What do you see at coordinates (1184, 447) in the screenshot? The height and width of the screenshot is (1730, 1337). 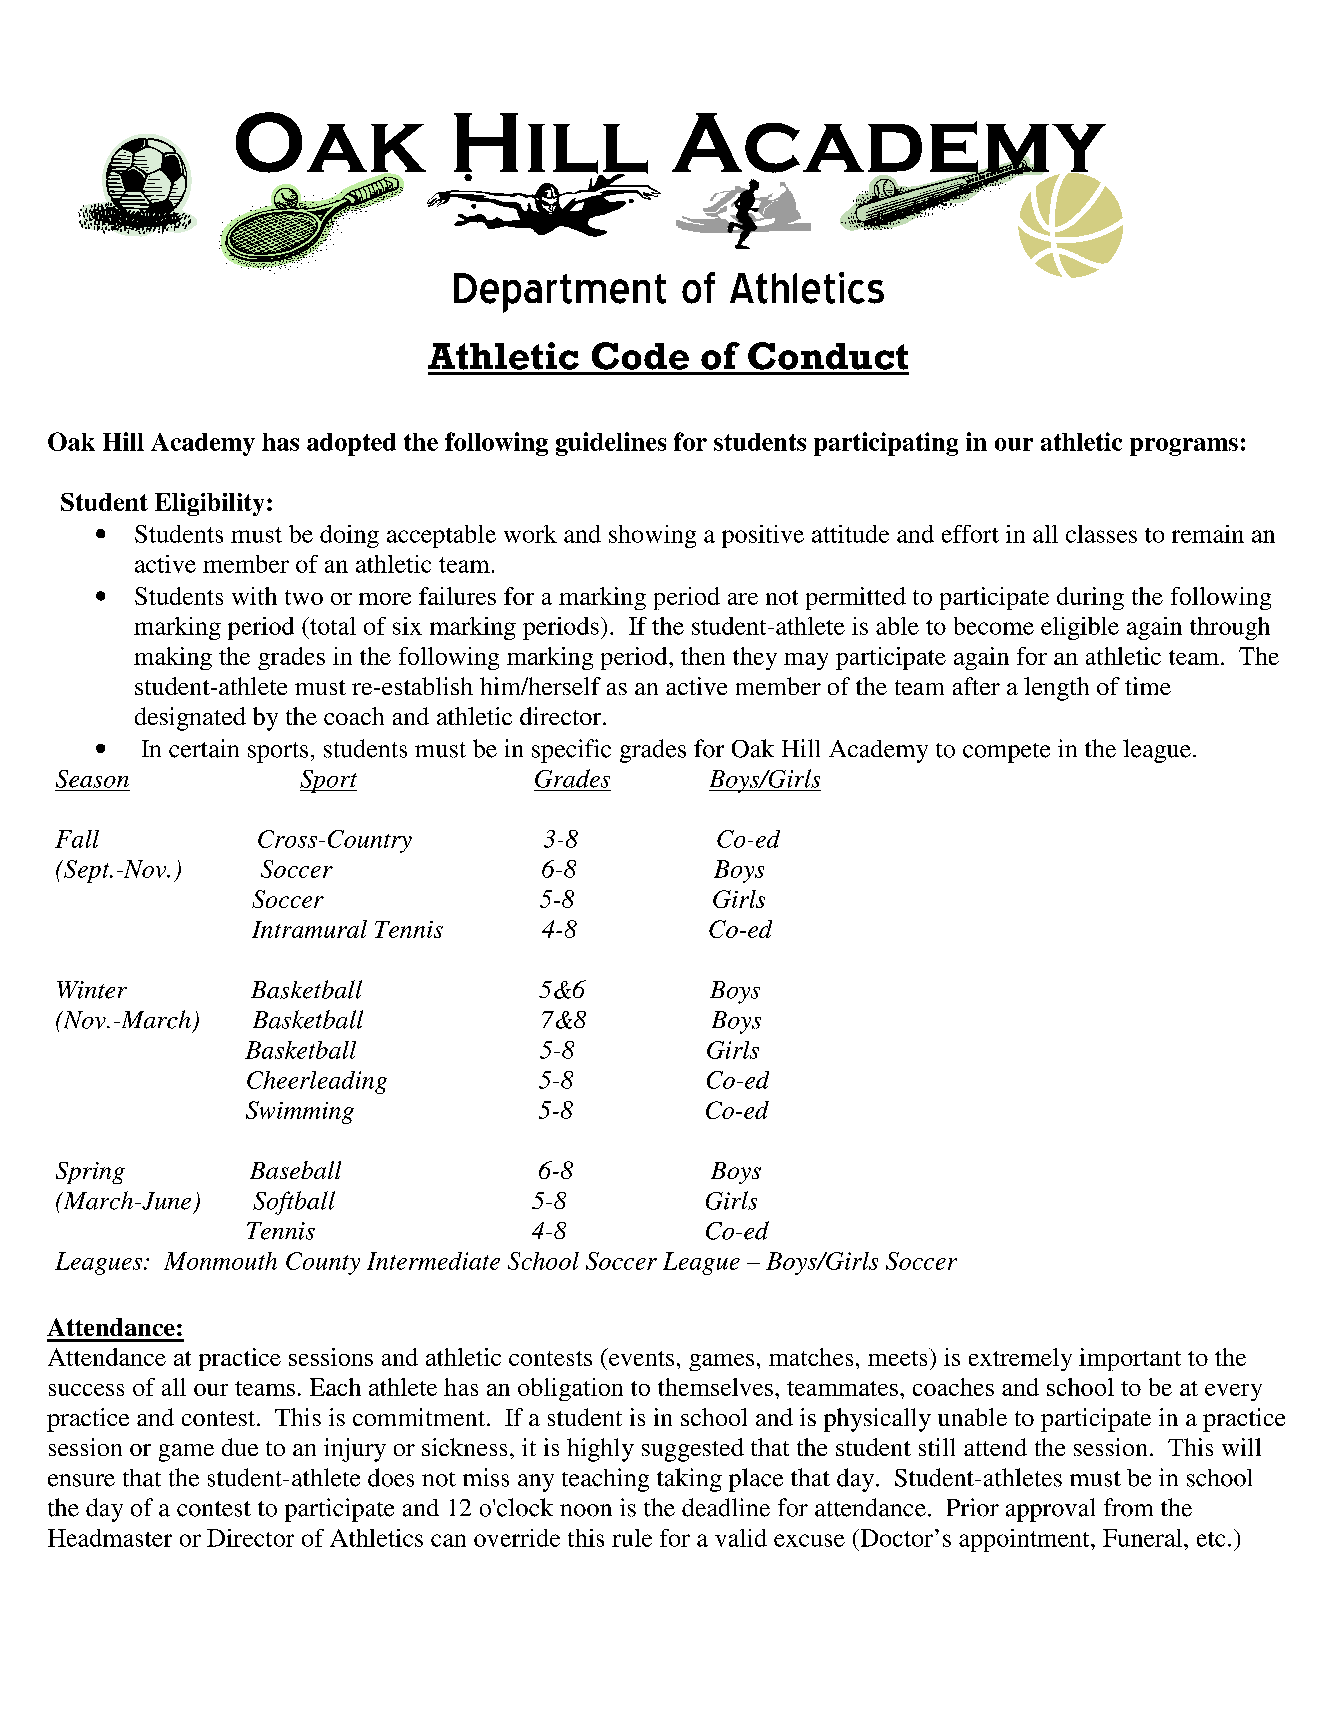 I see `programs` at bounding box center [1184, 447].
